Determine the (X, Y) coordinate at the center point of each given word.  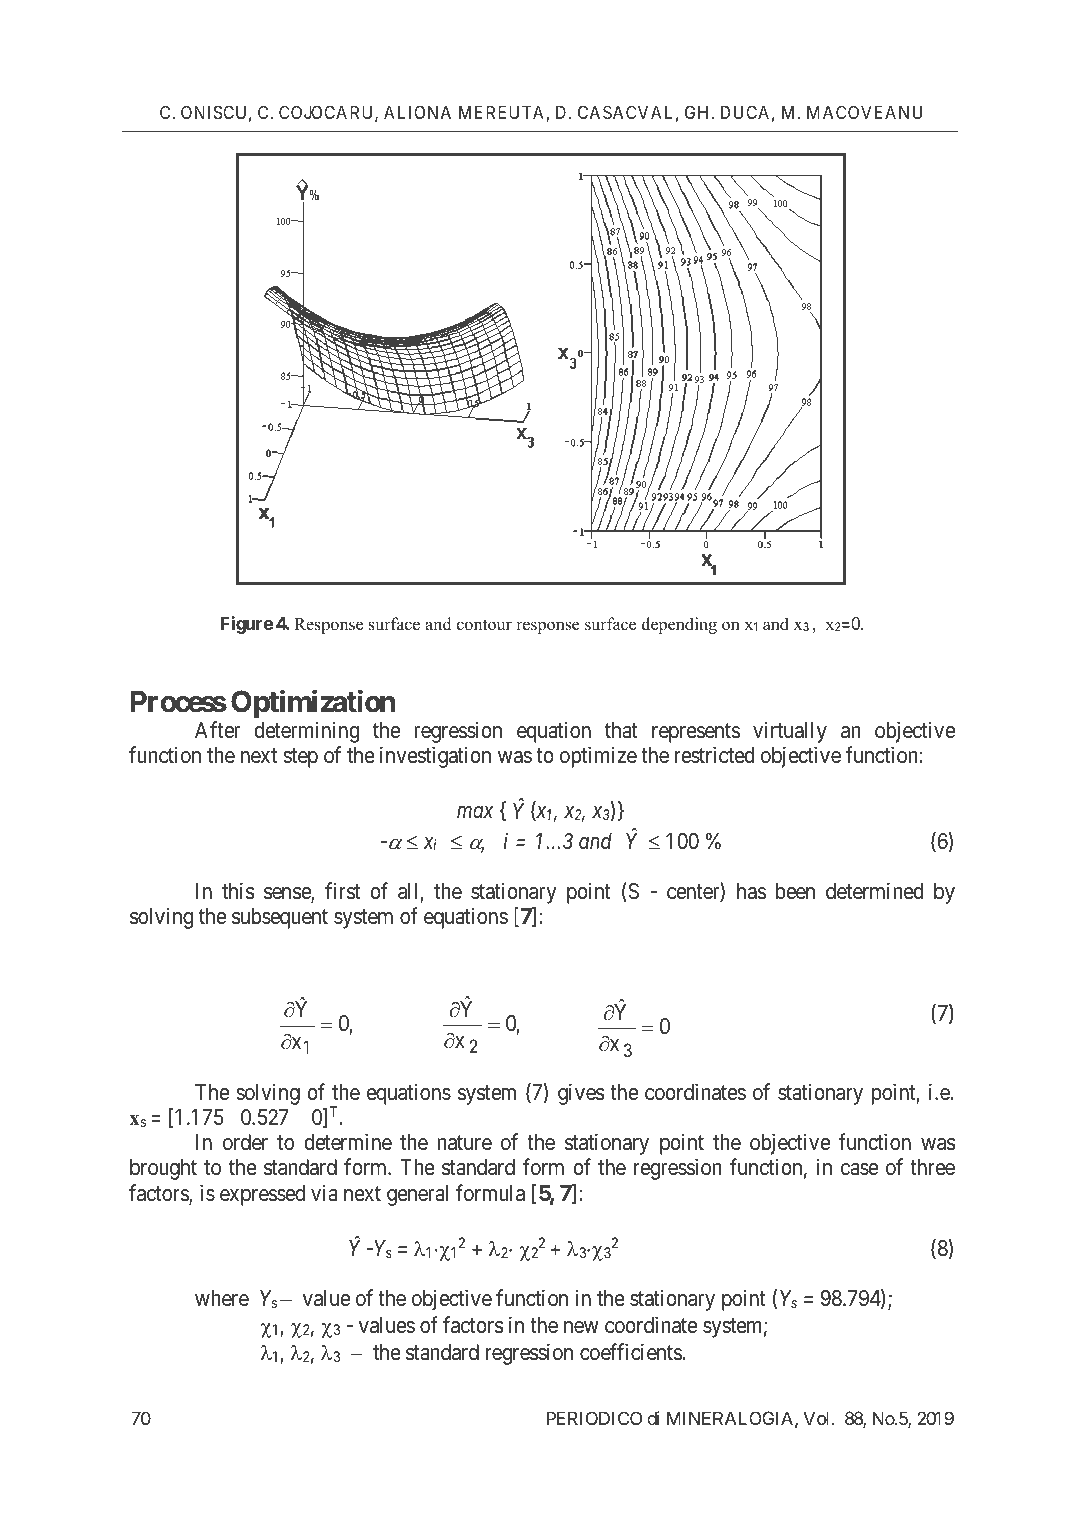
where (222, 1298)
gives (581, 1094)
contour (484, 625)
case (859, 1169)
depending (679, 625)
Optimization (313, 704)
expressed (262, 1195)
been (795, 891)
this (238, 891)
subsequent (280, 918)
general (417, 1195)
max (475, 812)
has (751, 891)
